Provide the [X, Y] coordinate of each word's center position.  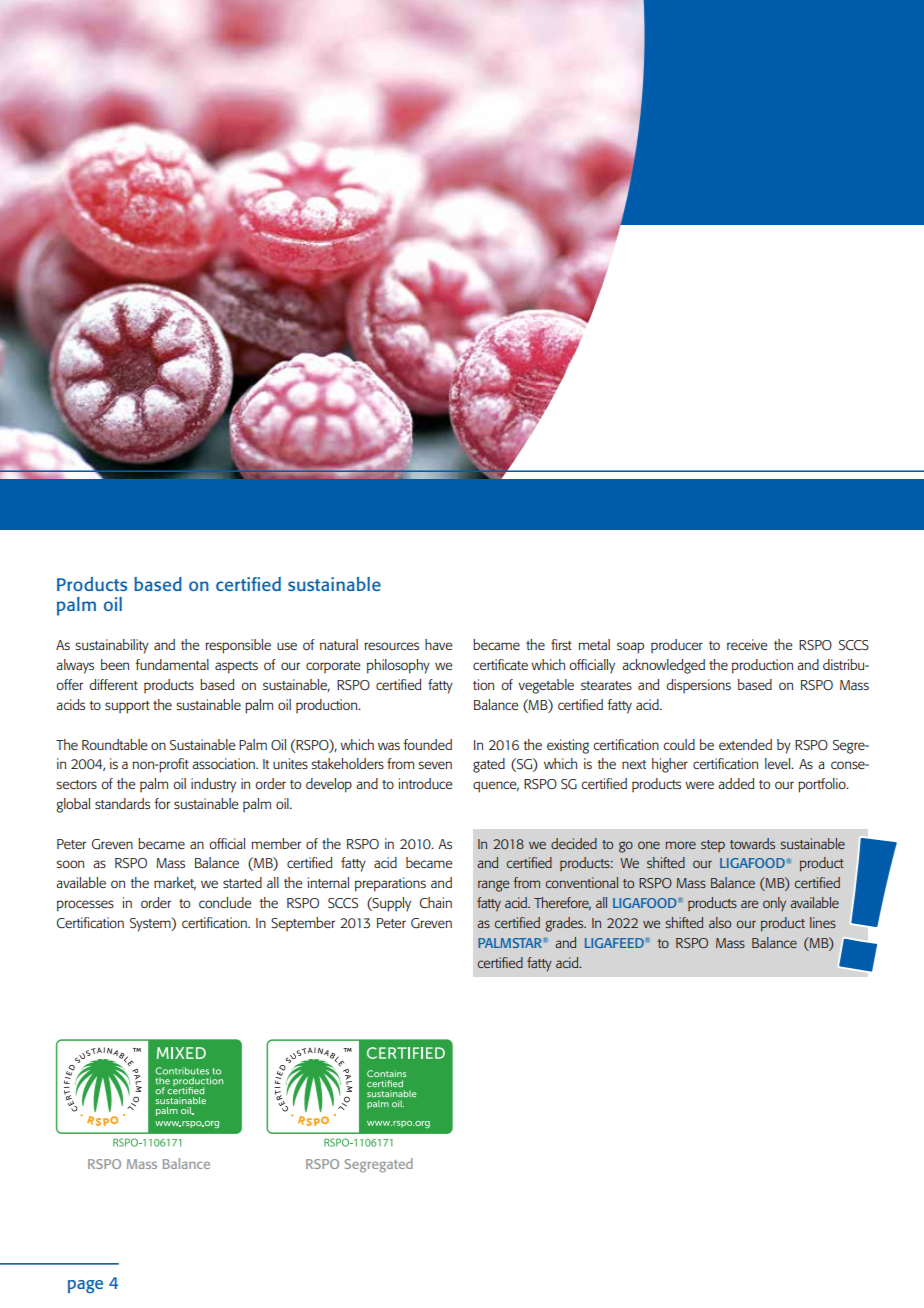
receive [747, 644]
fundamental [172, 664]
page [85, 1286]
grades [565, 924]
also [720, 922]
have [439, 644]
